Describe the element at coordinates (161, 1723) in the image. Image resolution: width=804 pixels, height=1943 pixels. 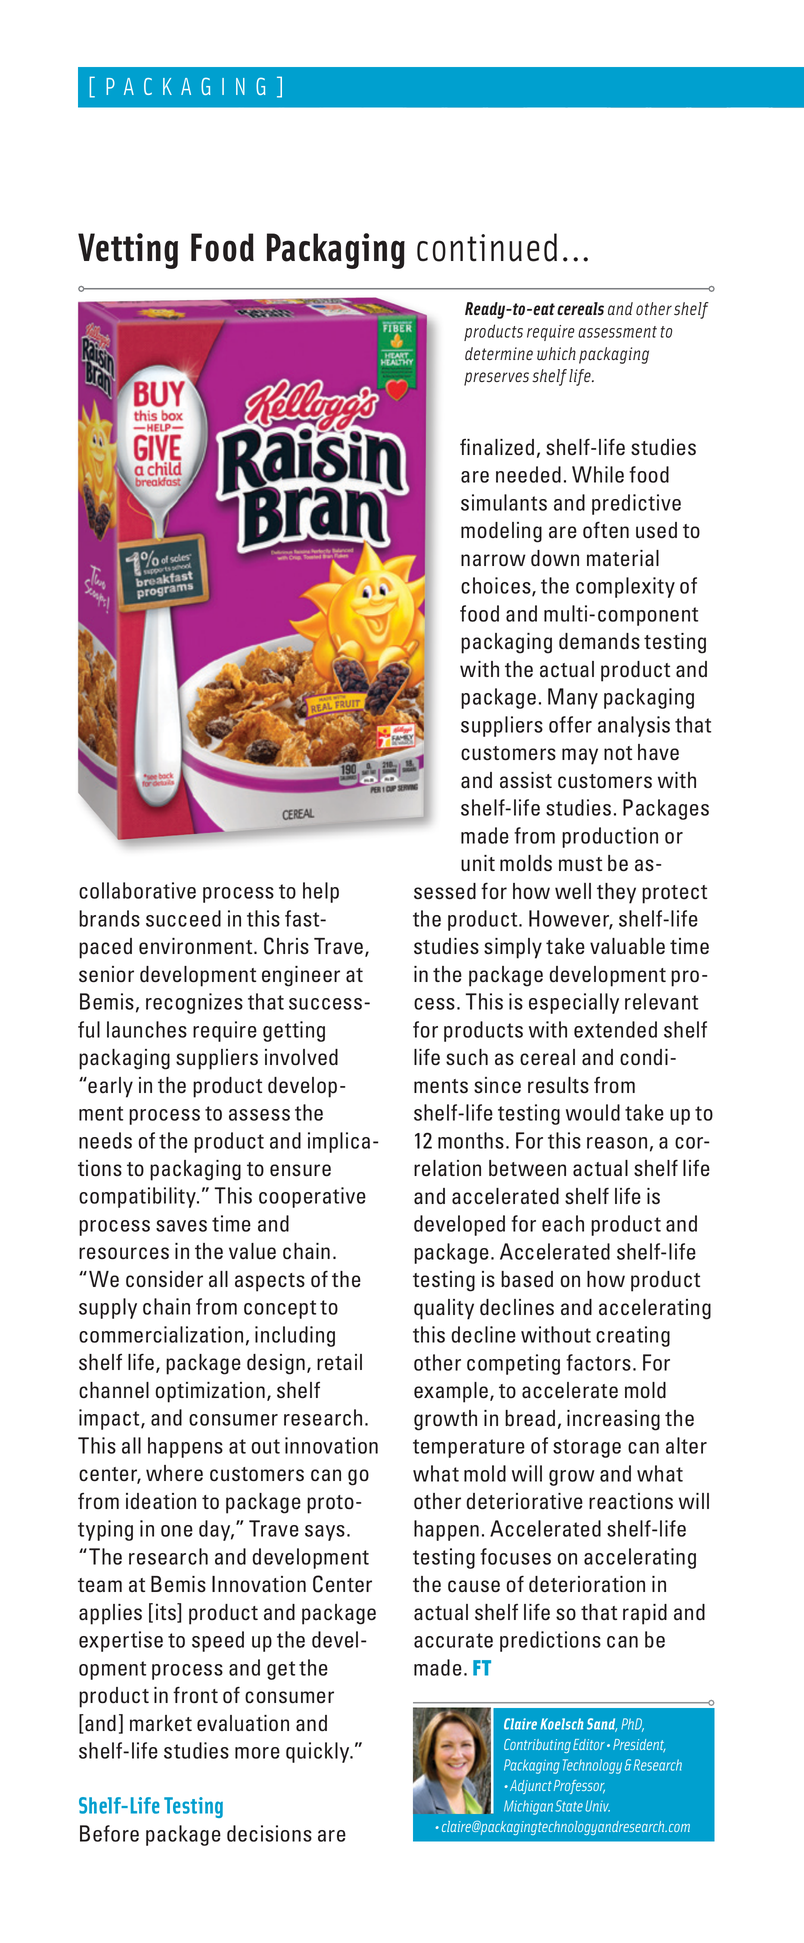
I see `market` at that location.
